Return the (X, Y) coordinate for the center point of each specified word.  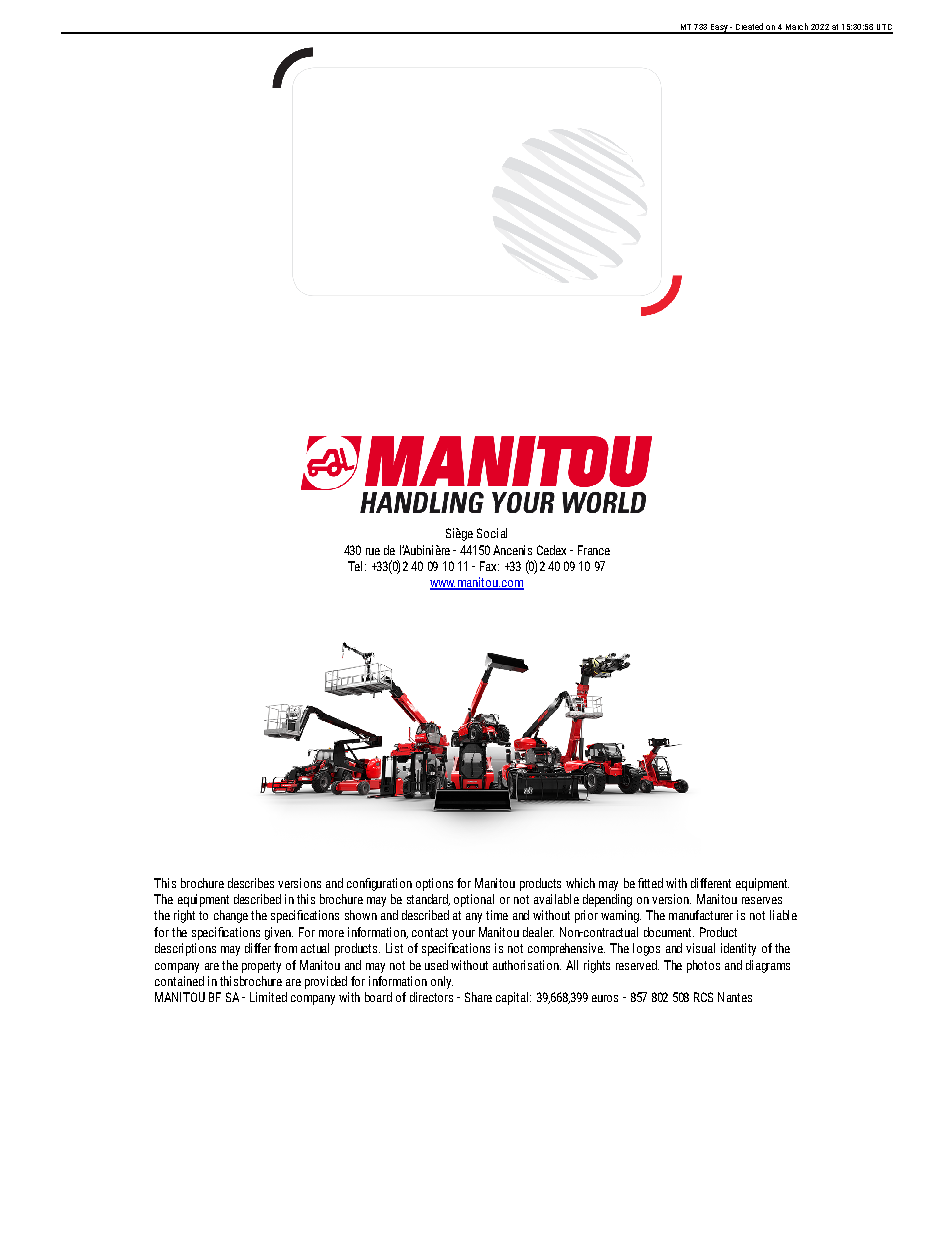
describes (251, 883)
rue (373, 551)
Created (749, 28)
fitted (650, 883)
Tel (355, 566)
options (434, 884)
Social (492, 533)
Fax (489, 566)
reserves (762, 900)
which (580, 883)
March (796, 28)
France (594, 550)
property (261, 967)
